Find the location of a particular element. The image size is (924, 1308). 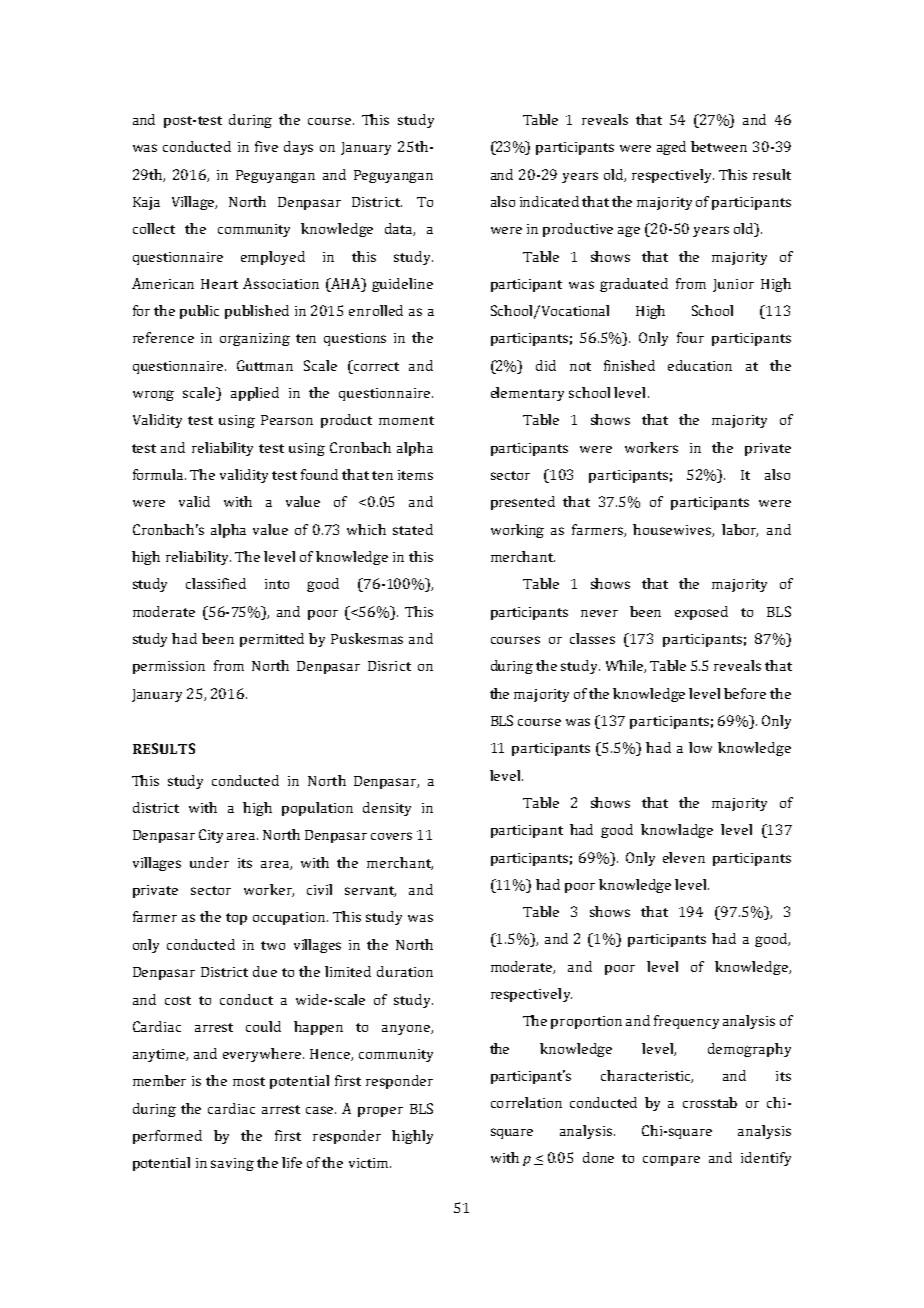

top is located at coordinates (236, 919).
